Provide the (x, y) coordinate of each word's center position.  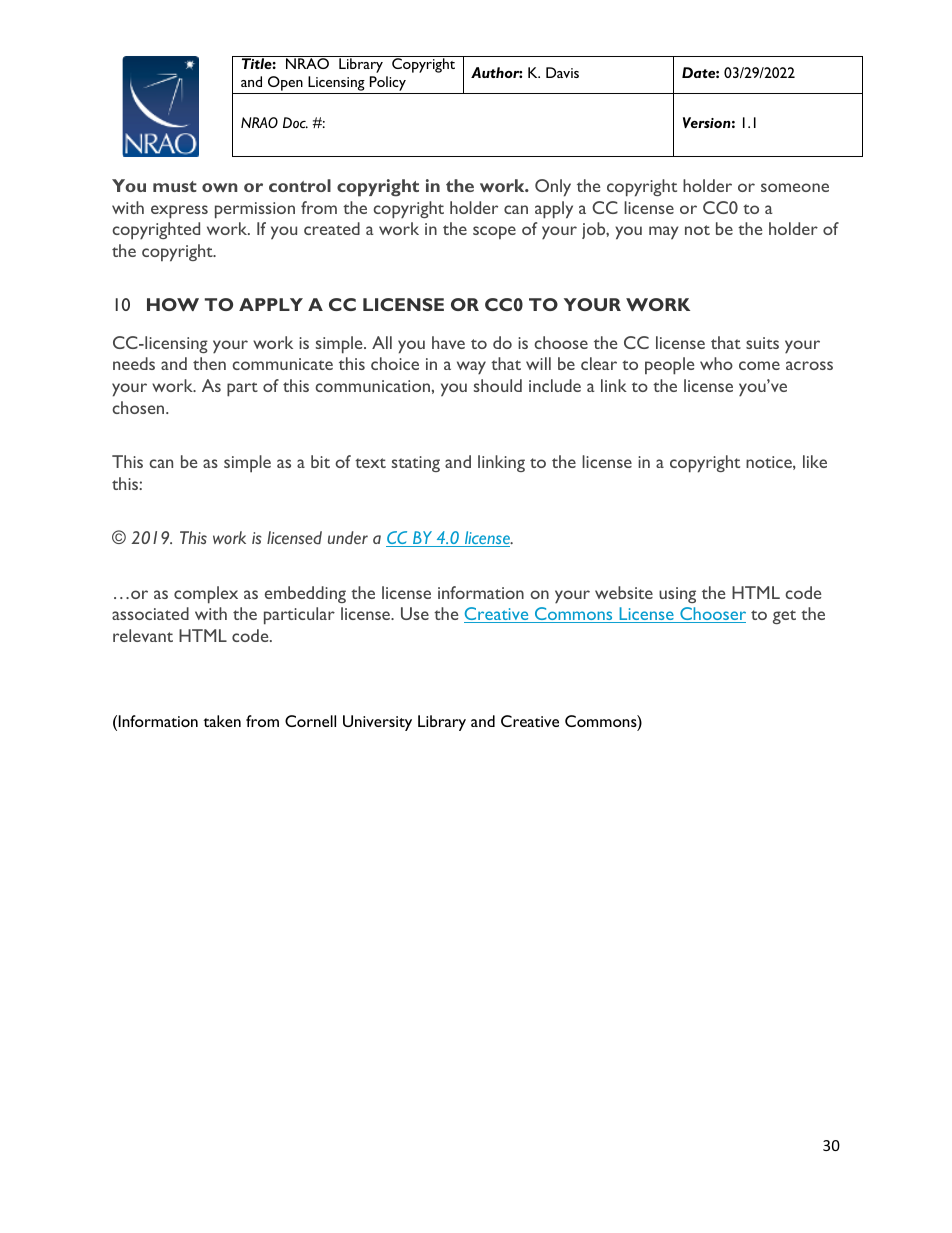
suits (762, 343)
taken (222, 721)
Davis (562, 72)
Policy (387, 85)
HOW (173, 304)
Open (285, 85)
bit (320, 461)
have (448, 342)
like (815, 461)
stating (416, 464)
